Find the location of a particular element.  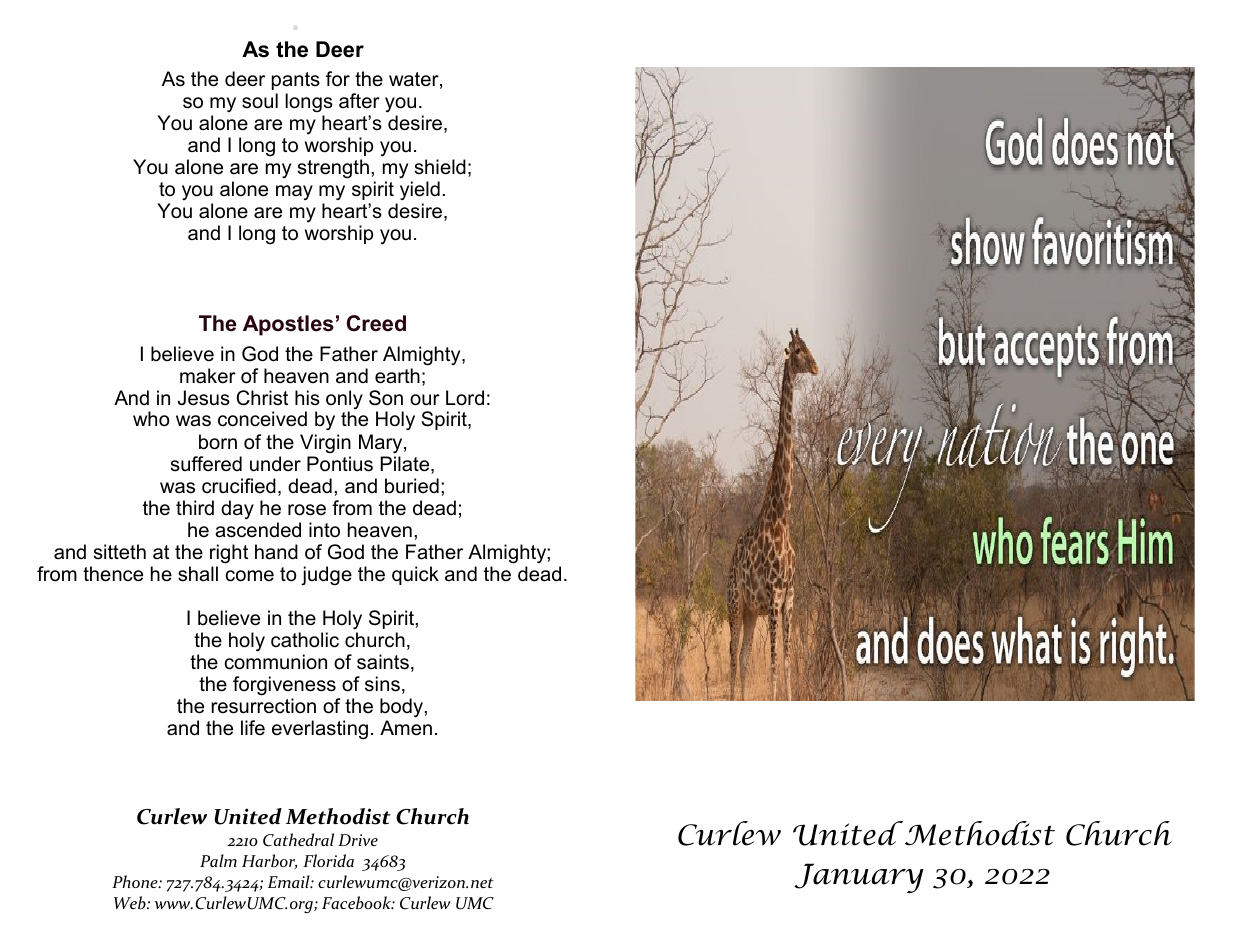

saints is located at coordinates (383, 662).
